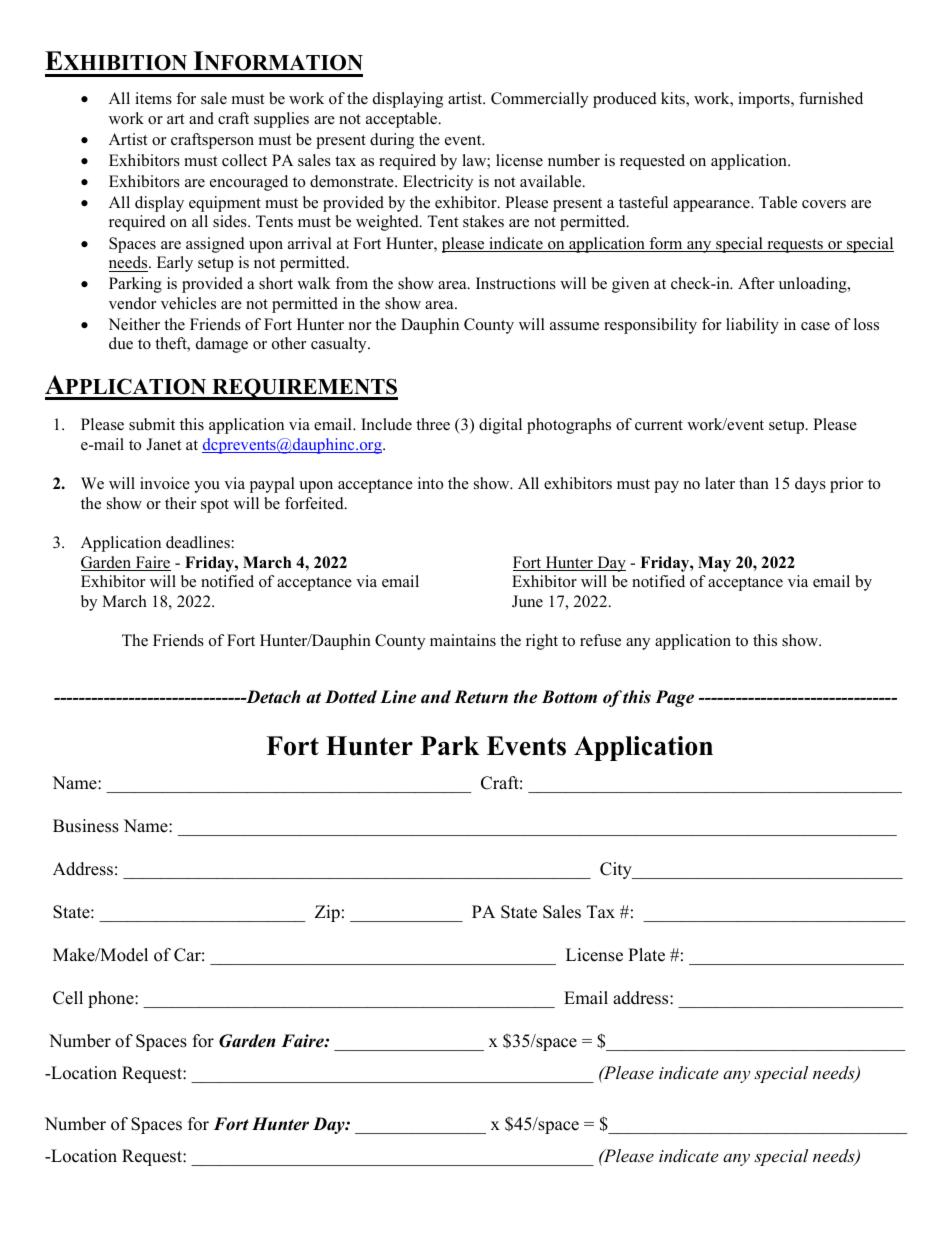  What do you see at coordinates (272, 697) in the screenshot?
I see `Detach` at bounding box center [272, 697].
